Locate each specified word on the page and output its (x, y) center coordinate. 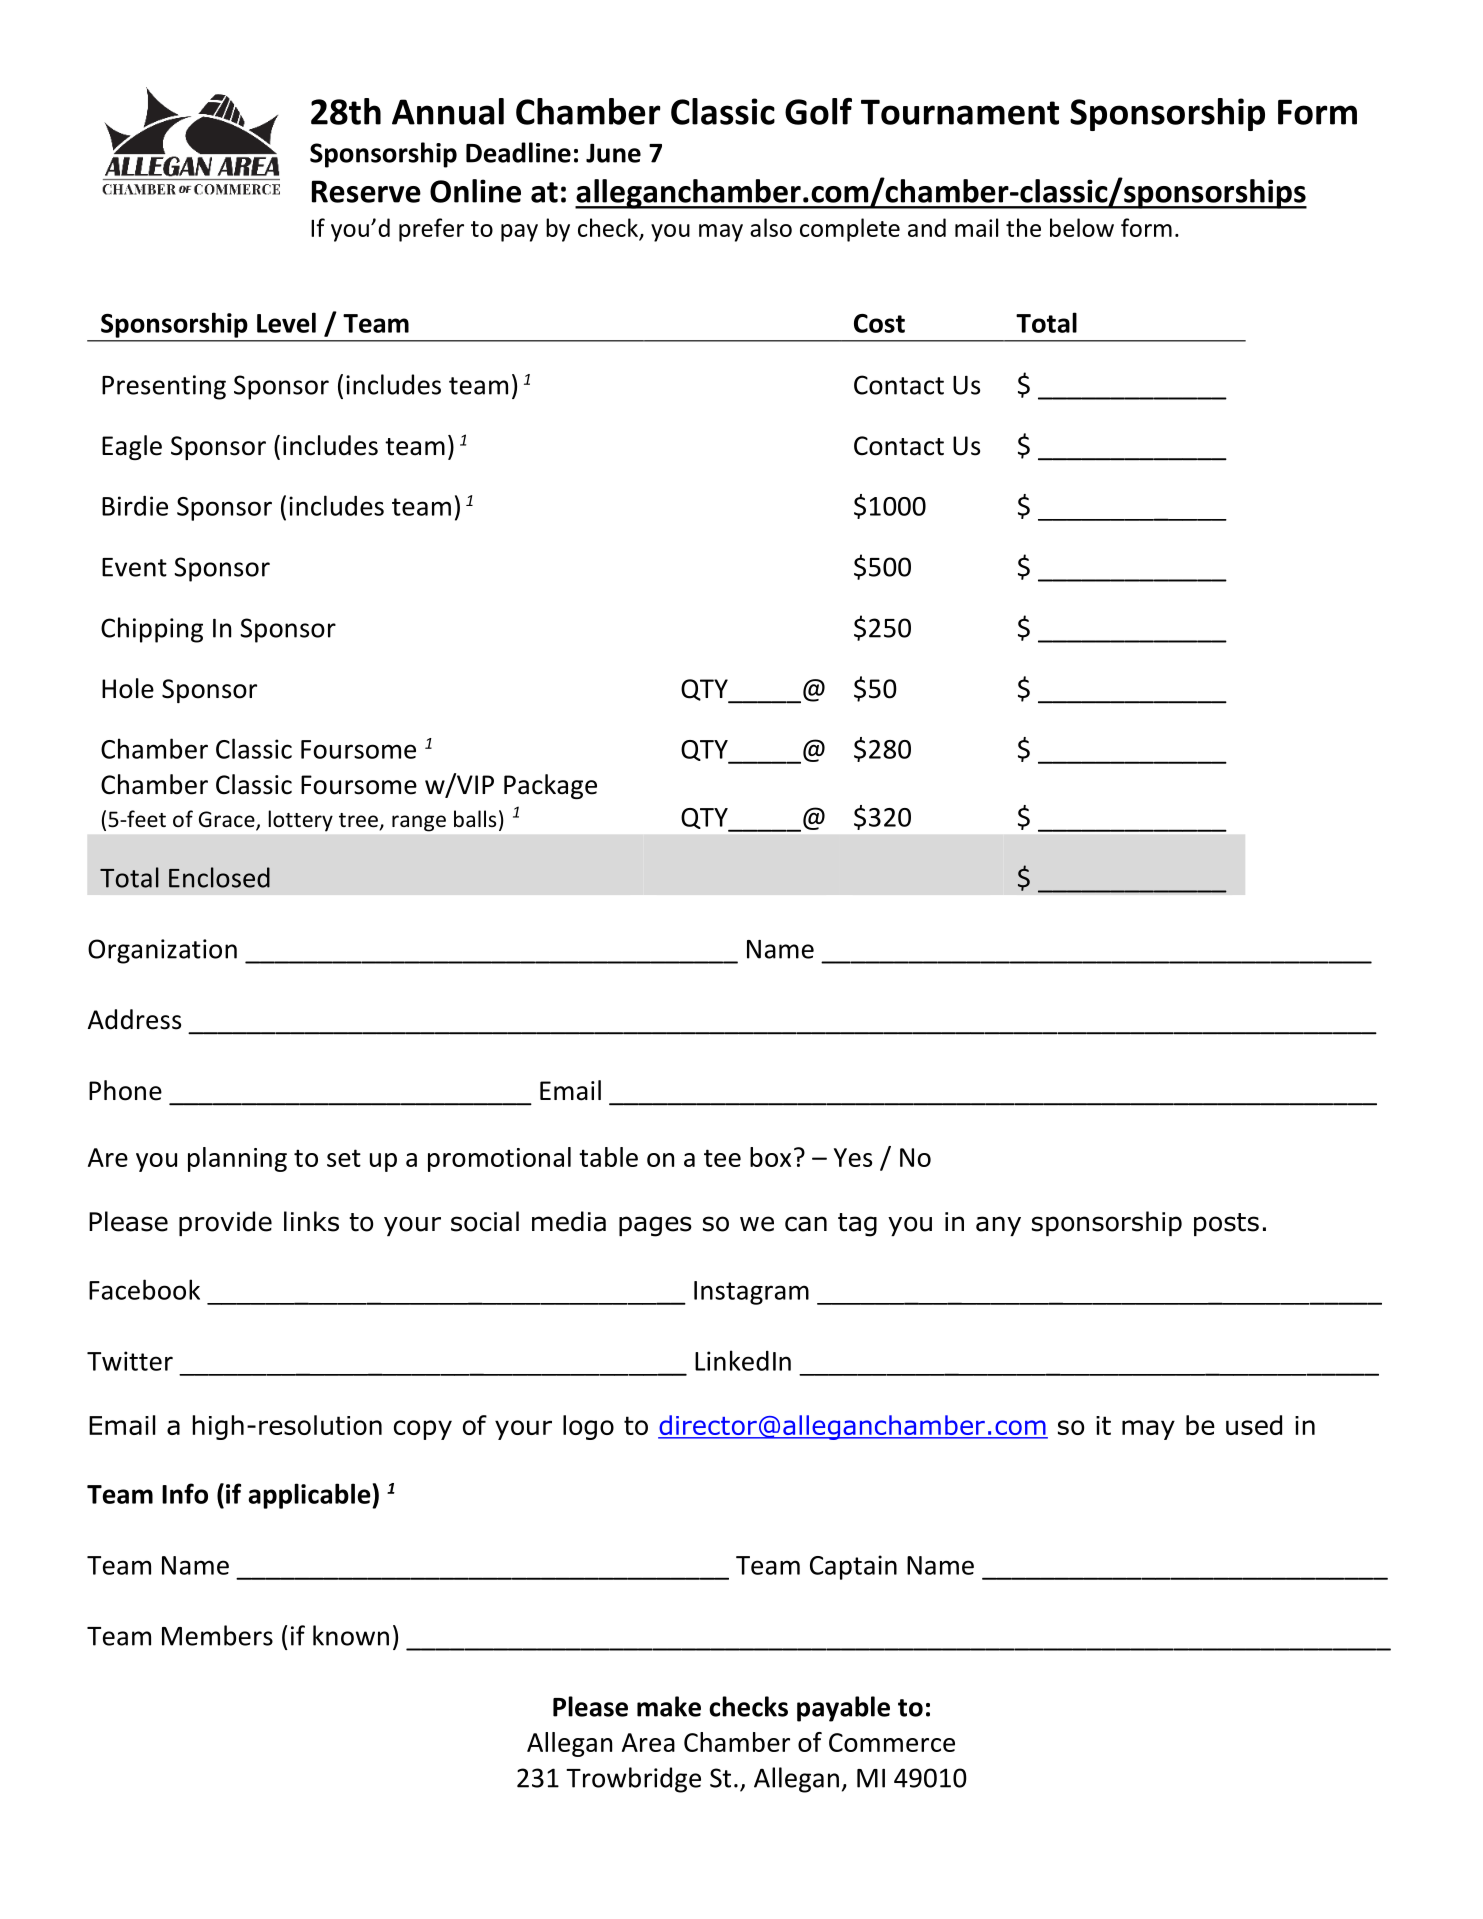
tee (722, 1158)
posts (1226, 1224)
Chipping (152, 630)
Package (550, 786)
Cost (879, 323)
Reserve (366, 191)
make (669, 1706)
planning (237, 1159)
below (1082, 227)
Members (217, 1635)
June (613, 153)
